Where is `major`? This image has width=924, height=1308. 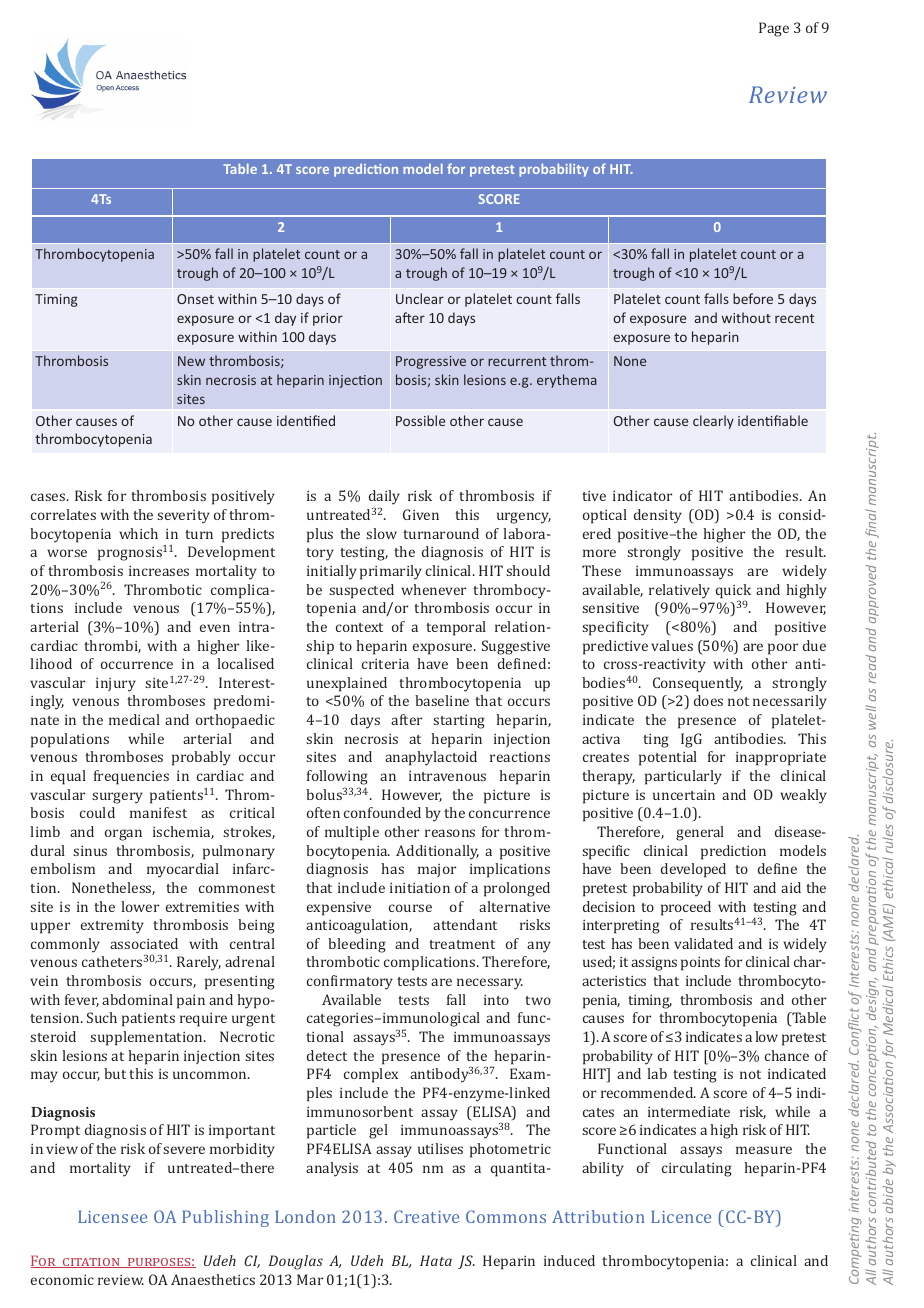 major is located at coordinates (437, 870).
